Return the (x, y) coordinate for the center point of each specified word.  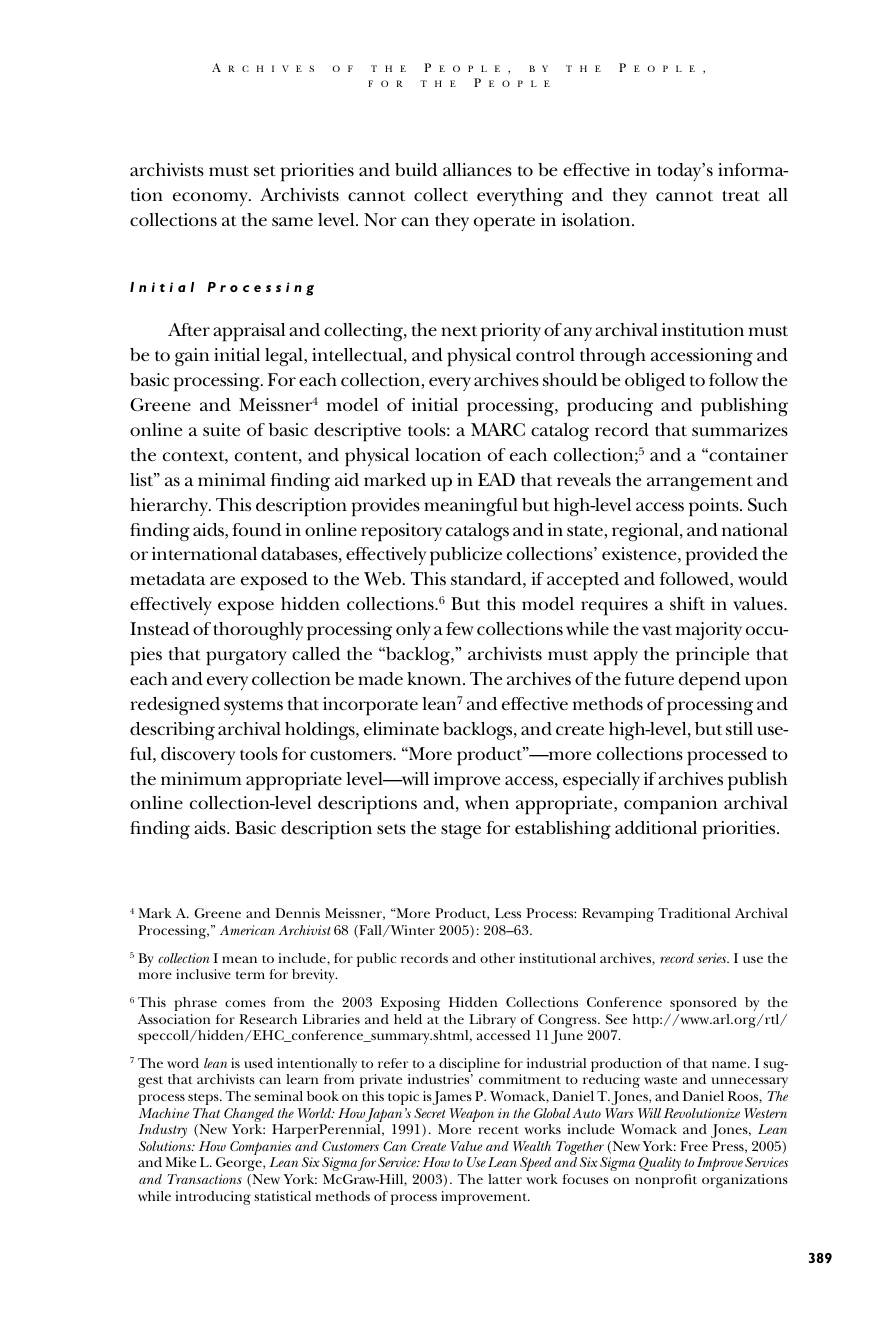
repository (401, 532)
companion (670, 805)
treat (741, 195)
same (292, 222)
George (240, 1164)
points (715, 507)
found (256, 530)
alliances (477, 170)
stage (461, 831)
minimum (201, 778)
